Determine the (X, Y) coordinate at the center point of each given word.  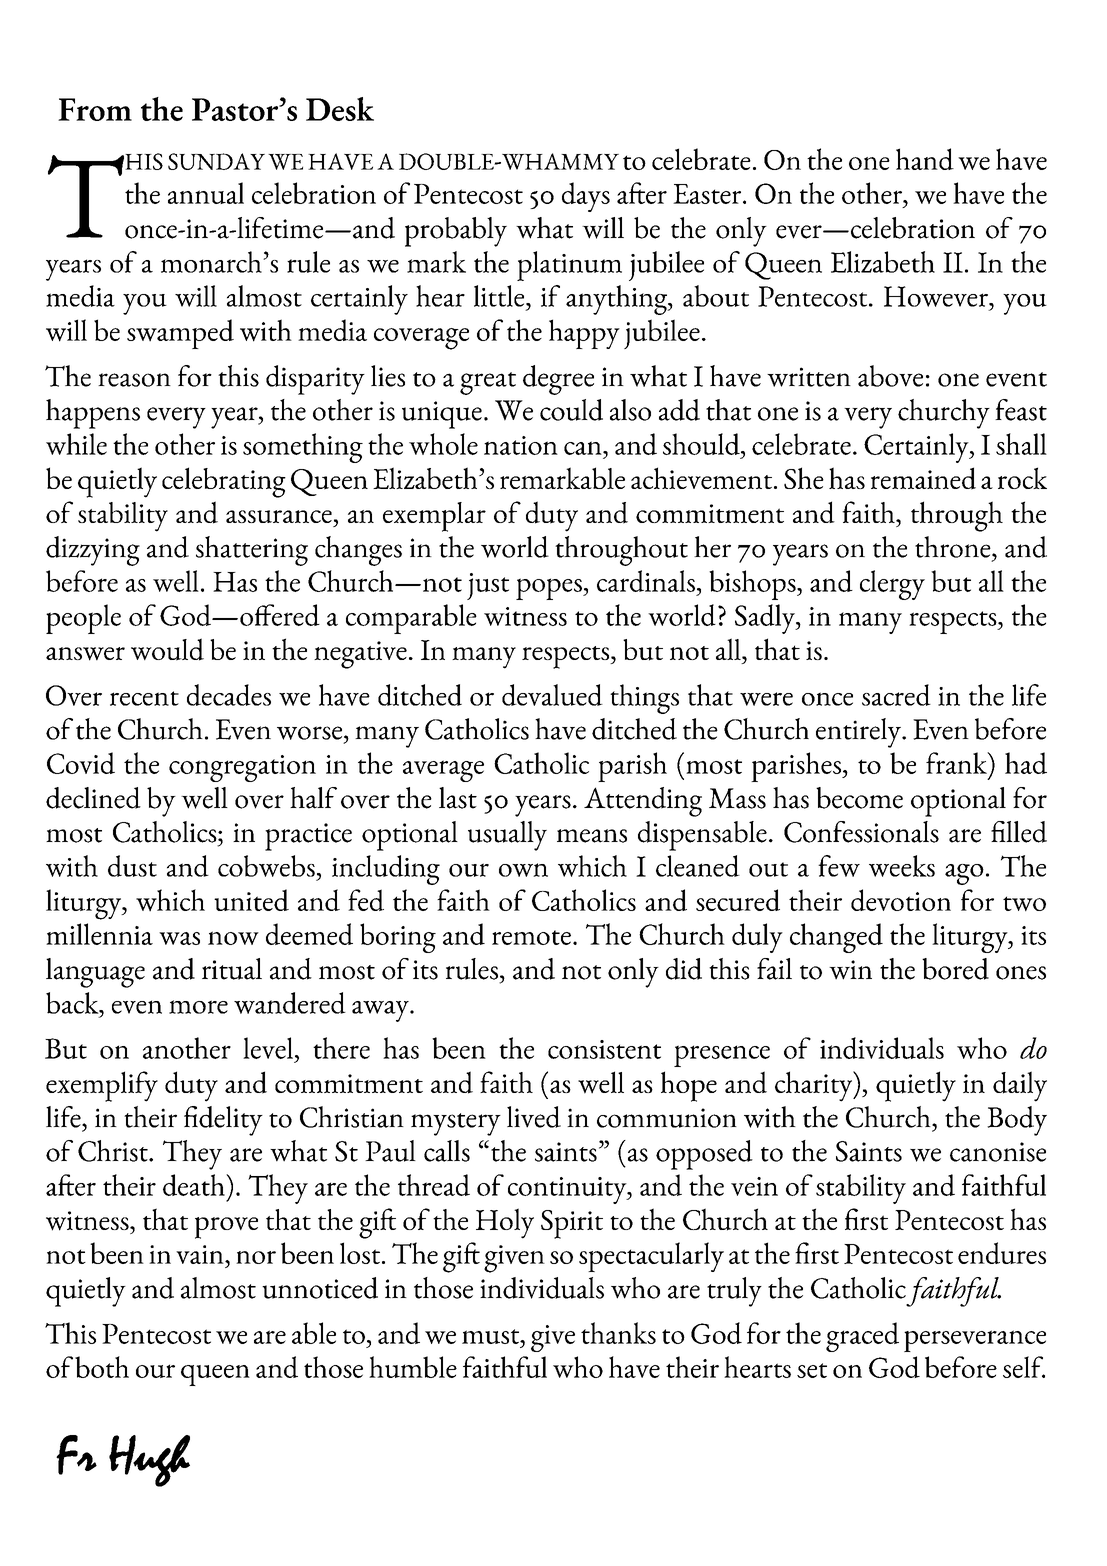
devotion (901, 900)
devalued (552, 695)
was (179, 938)
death (195, 1185)
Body (1017, 1121)
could (571, 410)
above (890, 376)
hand (925, 159)
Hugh (149, 1461)
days (586, 197)
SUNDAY (216, 161)
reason (134, 380)
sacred (896, 695)
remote (531, 937)
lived (534, 1117)
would (167, 649)
